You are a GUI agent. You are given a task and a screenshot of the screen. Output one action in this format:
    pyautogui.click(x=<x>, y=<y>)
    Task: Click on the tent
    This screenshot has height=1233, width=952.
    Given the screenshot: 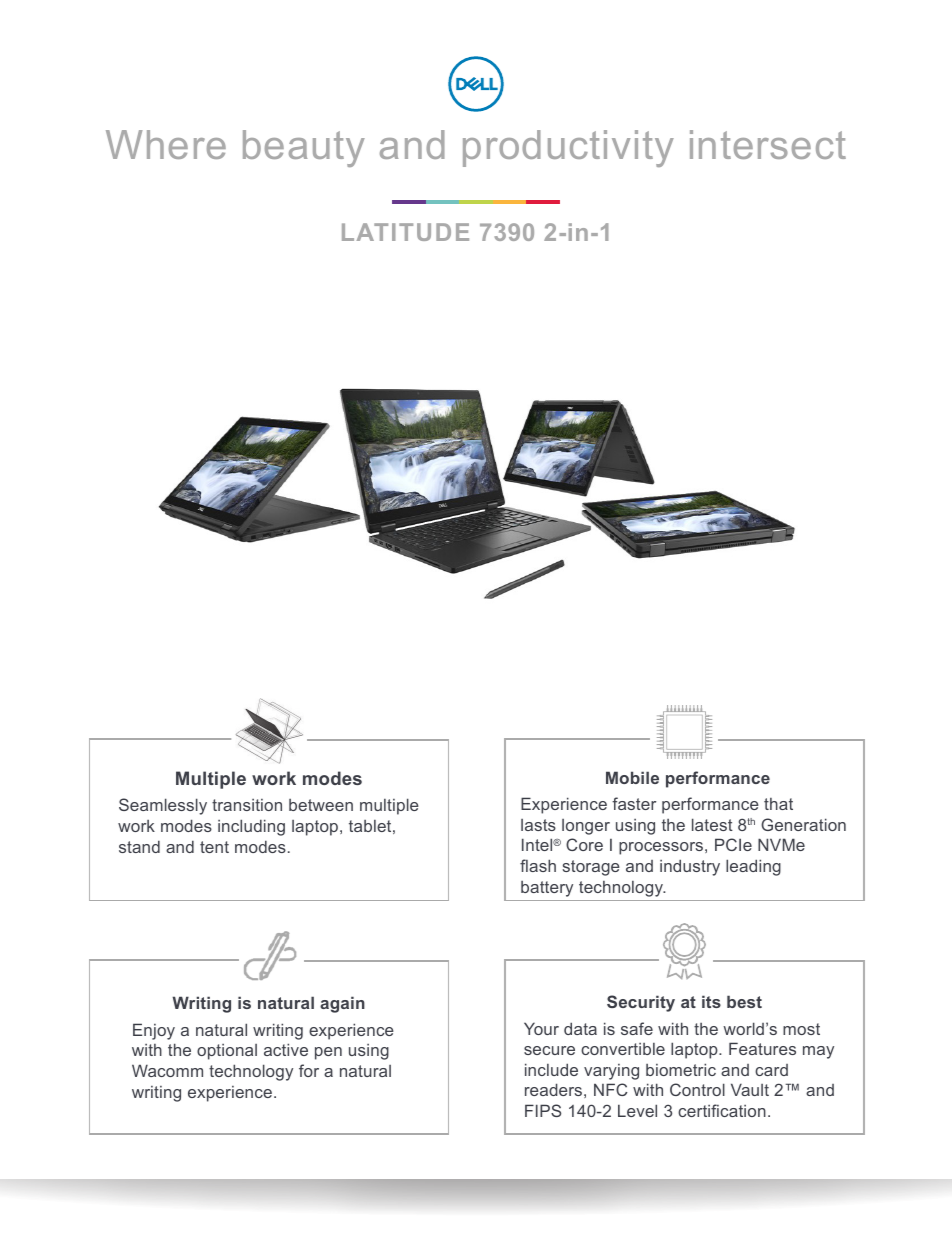 What is the action you would take?
    pyautogui.click(x=214, y=847)
